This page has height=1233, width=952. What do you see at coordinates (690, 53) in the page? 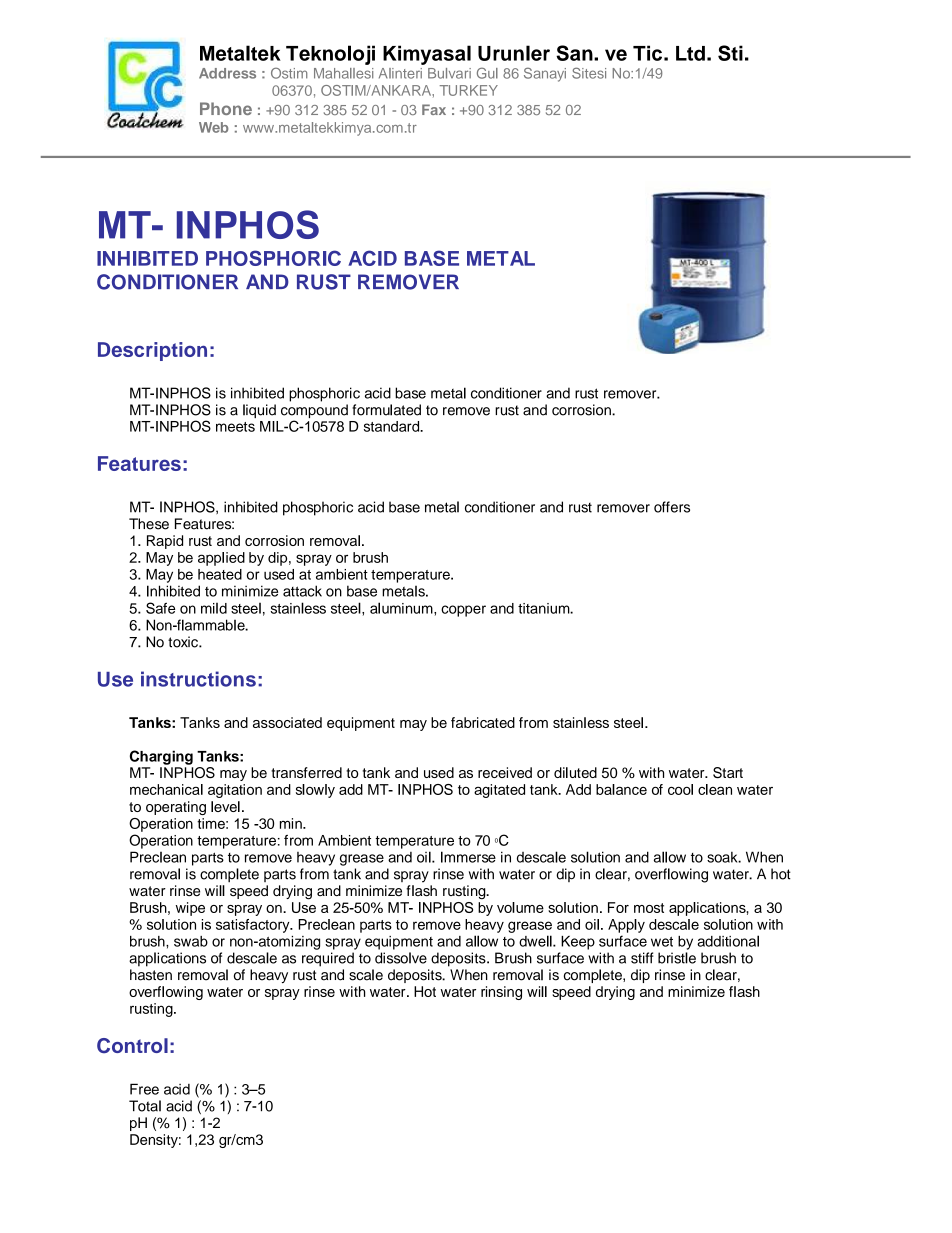
I see `Ltd` at bounding box center [690, 53].
